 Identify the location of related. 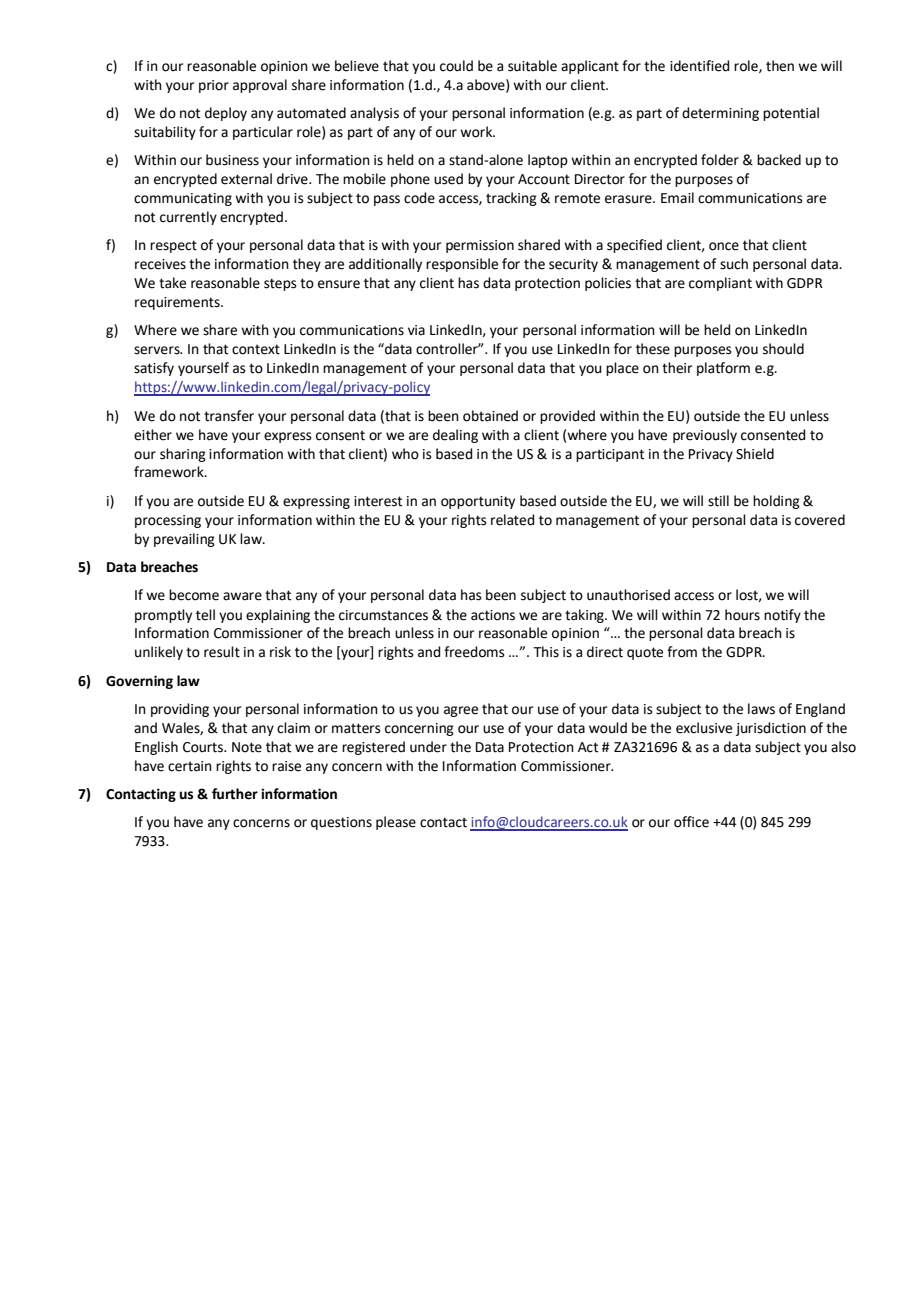
(512, 520).
